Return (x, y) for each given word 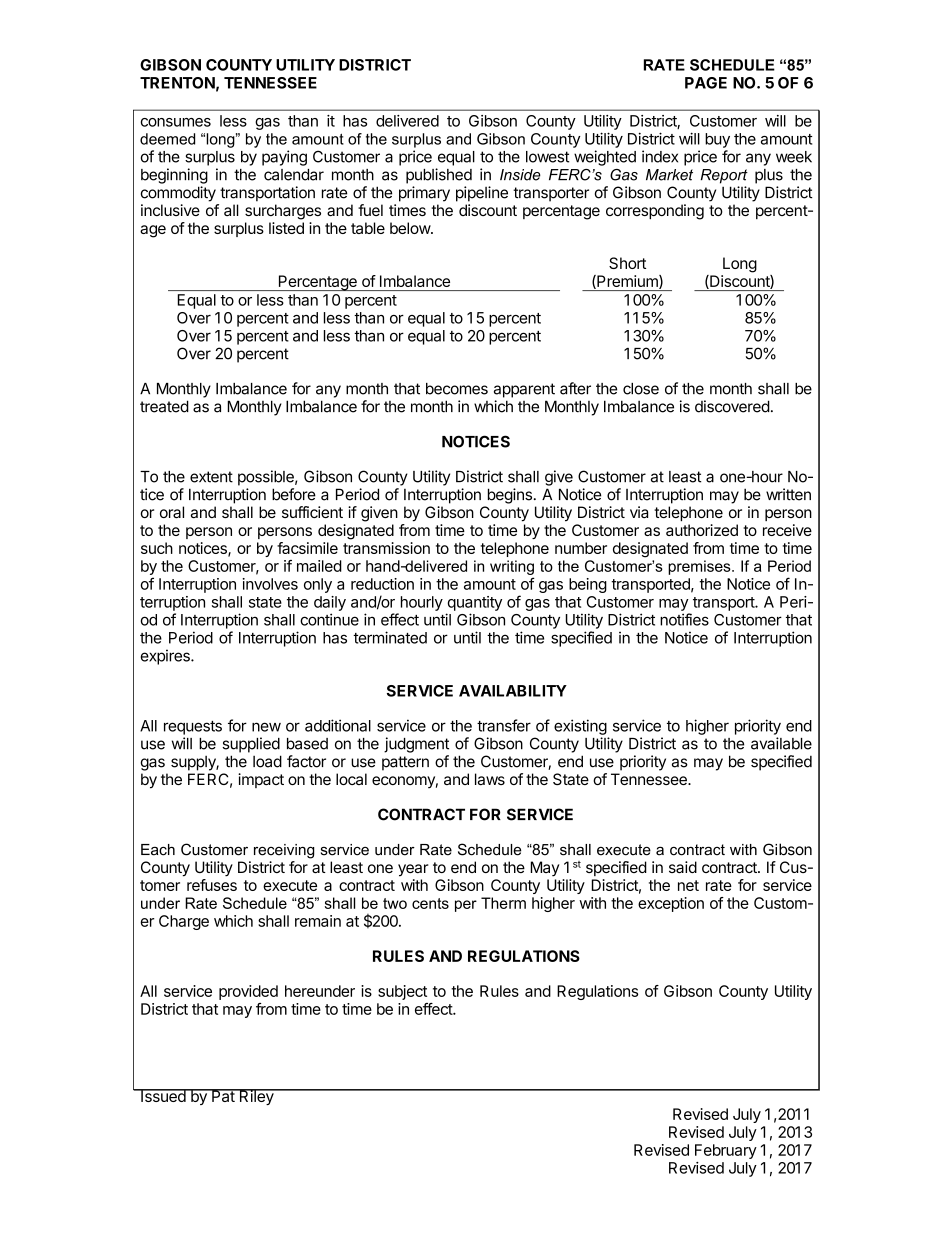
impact (261, 780)
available (781, 743)
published (439, 176)
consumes (176, 122)
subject (402, 992)
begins (510, 496)
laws (490, 779)
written (788, 494)
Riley (256, 1097)
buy (717, 140)
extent (211, 477)
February (726, 1151)
